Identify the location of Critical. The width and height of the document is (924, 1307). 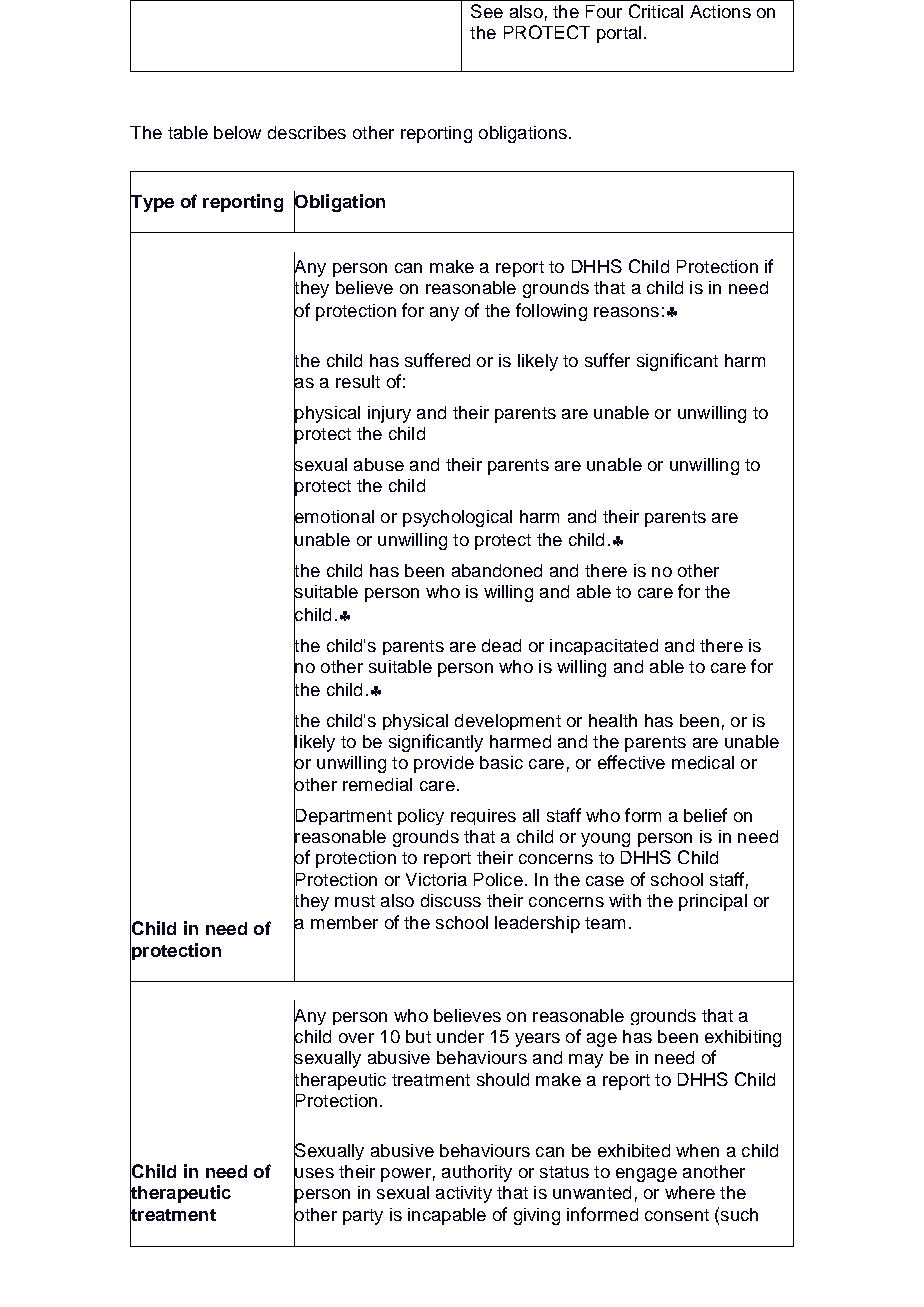
(656, 11).
